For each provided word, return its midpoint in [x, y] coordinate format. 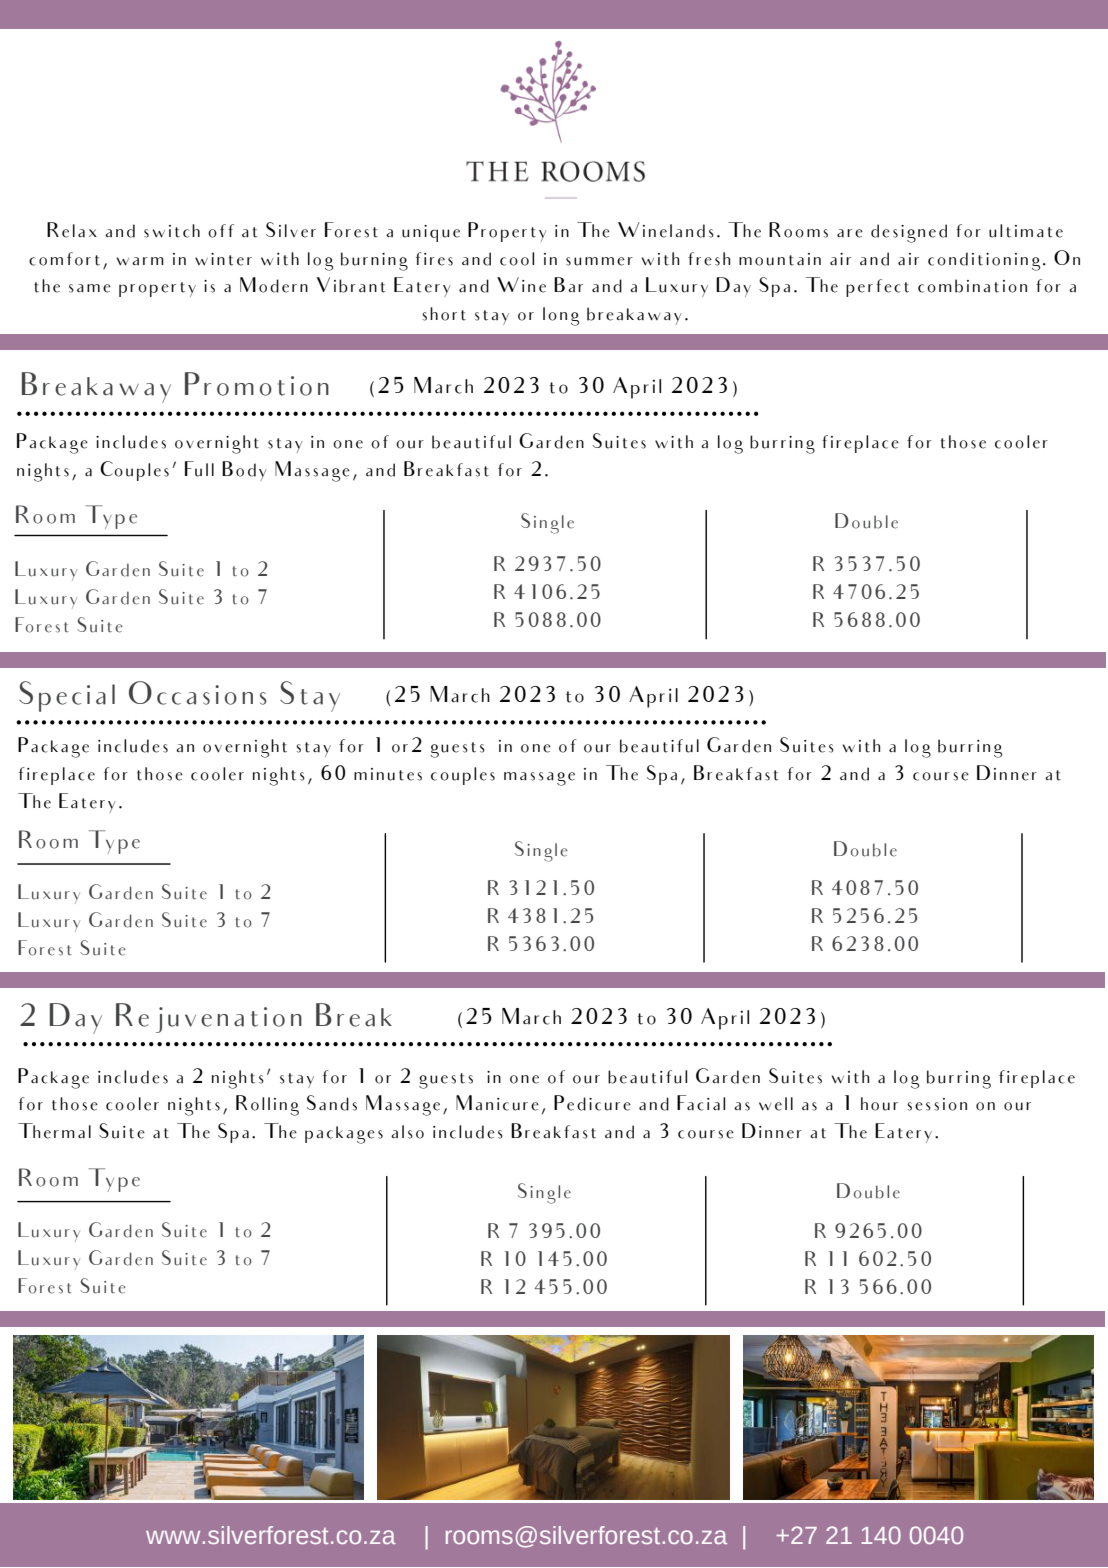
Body [244, 471]
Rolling [267, 1105]
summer [599, 261]
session [937, 1104]
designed [909, 233]
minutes [388, 774]
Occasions [198, 693]
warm [140, 261]
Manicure [497, 1103]
